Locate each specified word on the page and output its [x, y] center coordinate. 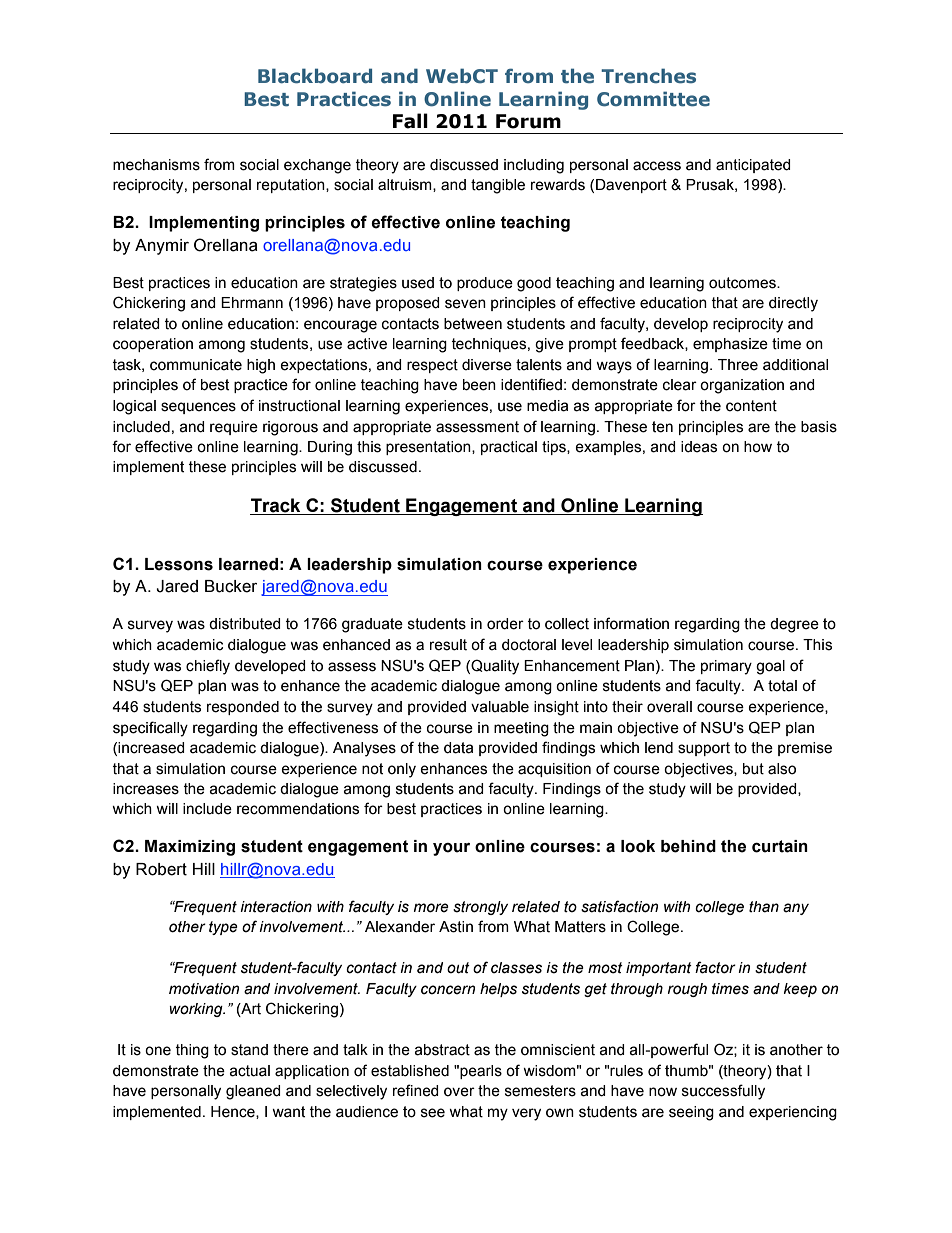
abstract [442, 1050]
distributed [245, 624]
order [505, 624]
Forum [528, 121]
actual [249, 1071]
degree [794, 625]
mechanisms [156, 165]
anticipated [753, 166]
